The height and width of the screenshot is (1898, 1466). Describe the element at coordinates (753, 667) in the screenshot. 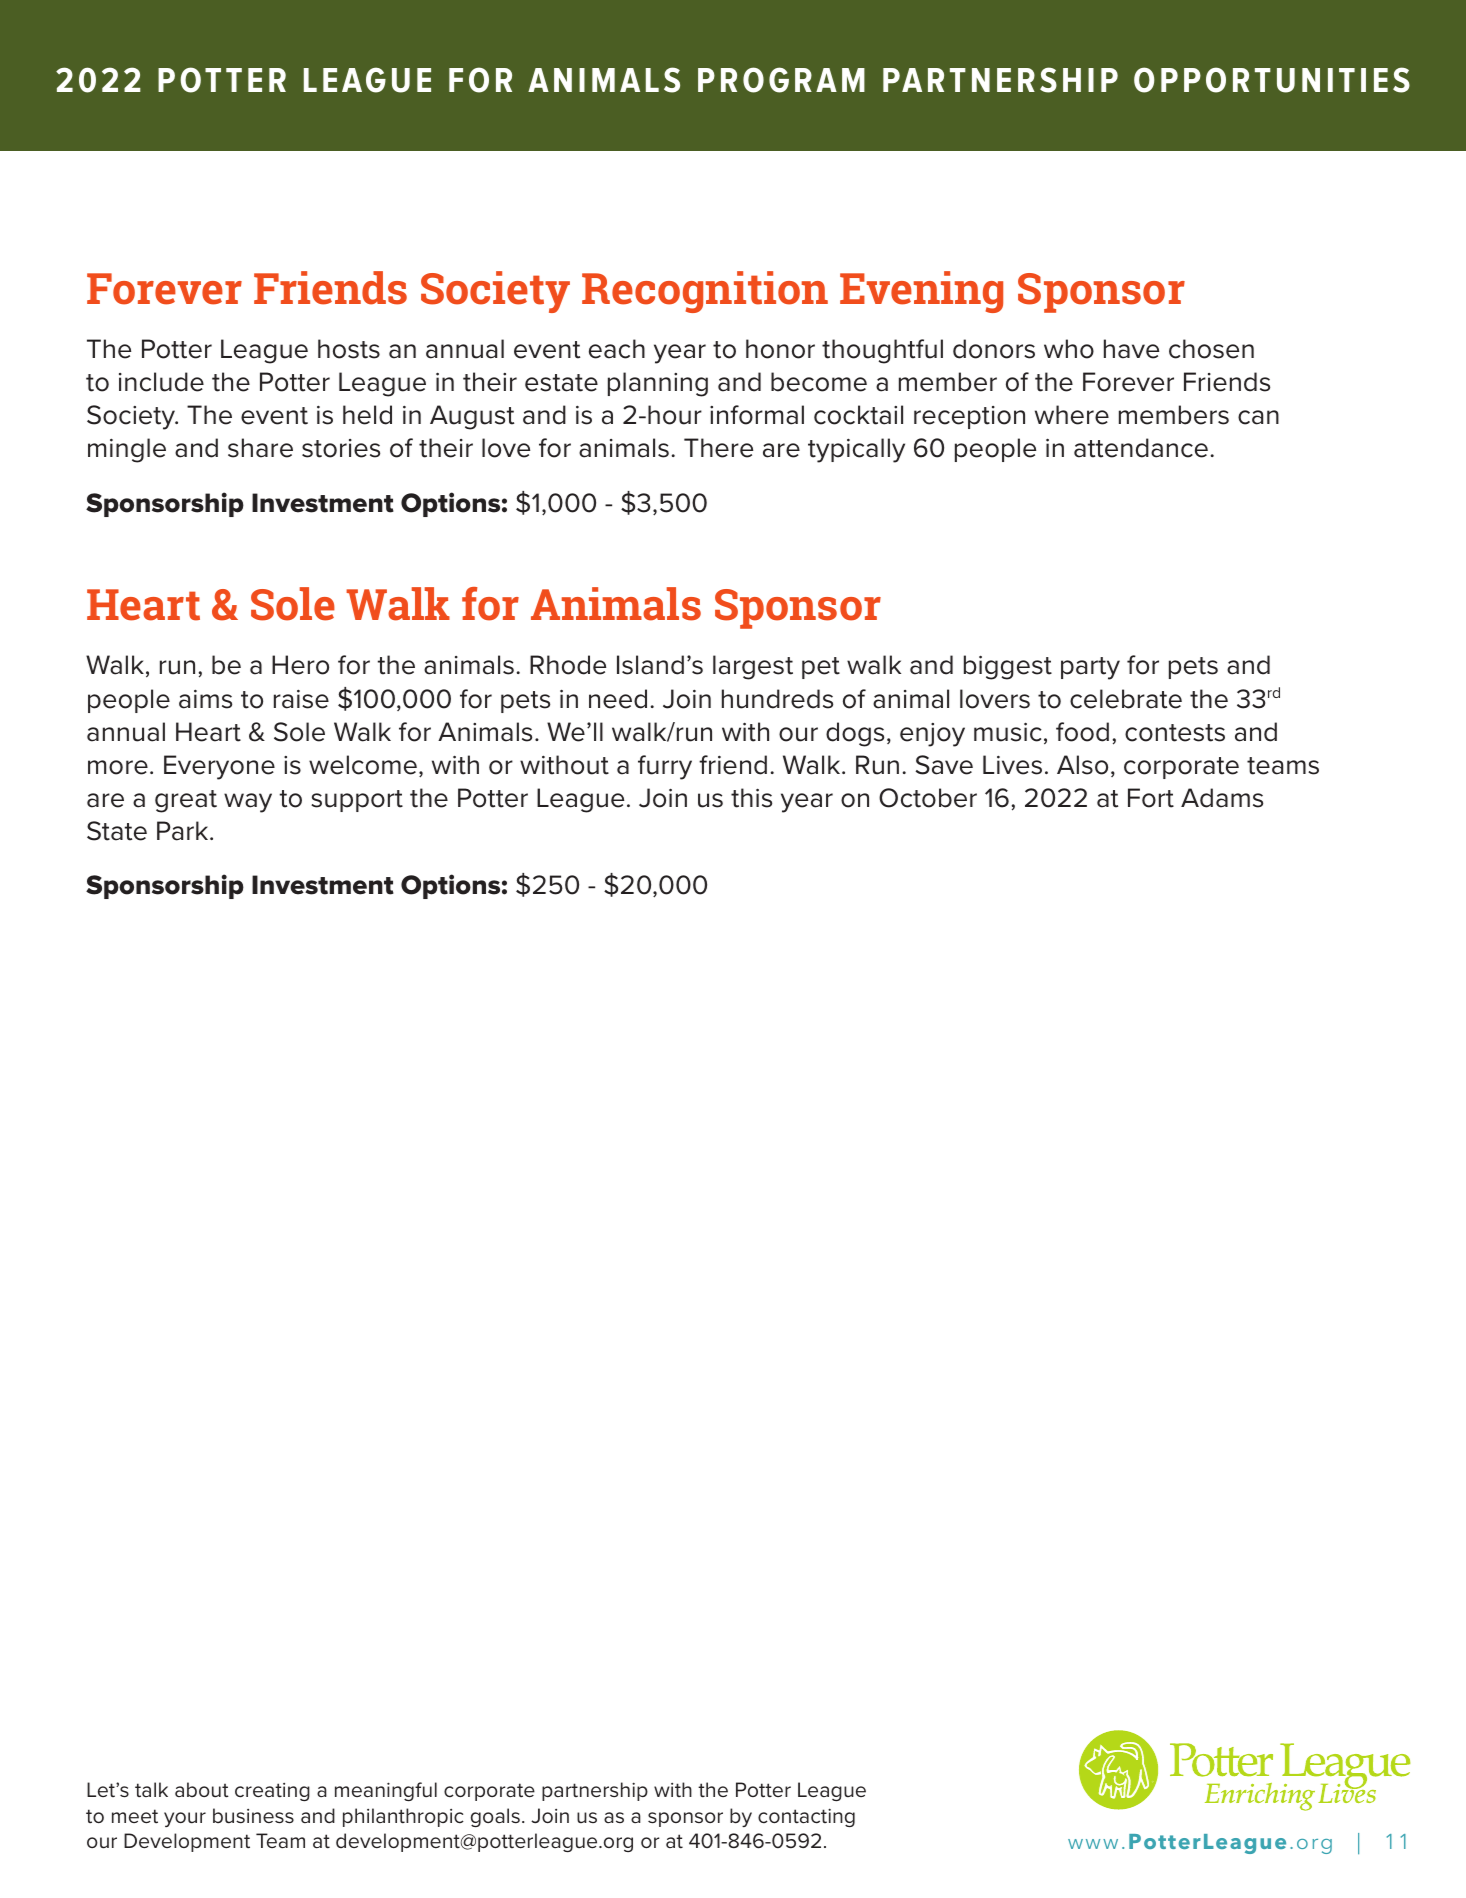

I see `largest` at that location.
